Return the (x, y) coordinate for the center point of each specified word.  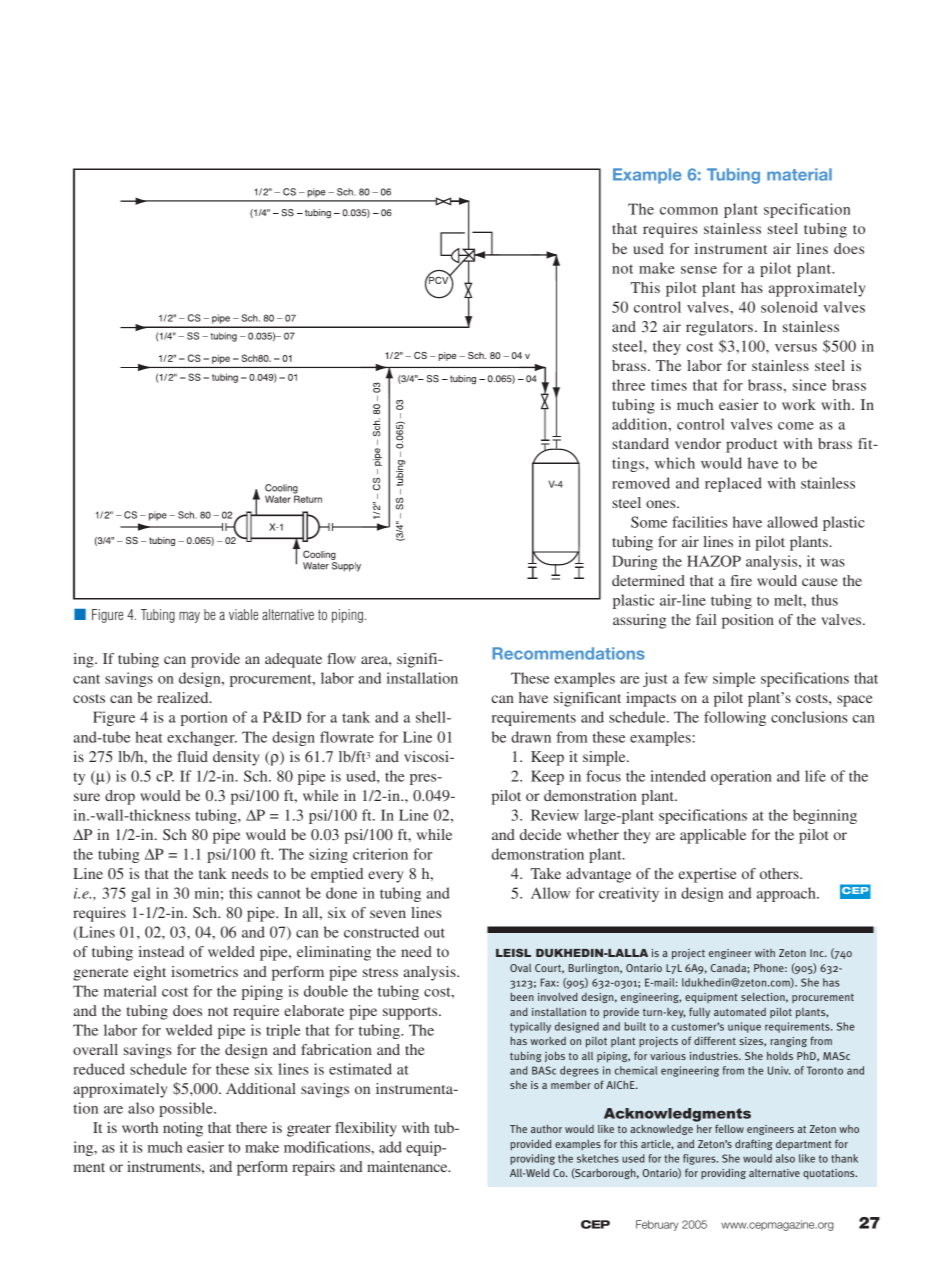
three (628, 385)
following (735, 718)
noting (183, 1129)
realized (184, 697)
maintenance (408, 1166)
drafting (754, 1144)
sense (699, 270)
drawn (531, 737)
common (689, 211)
